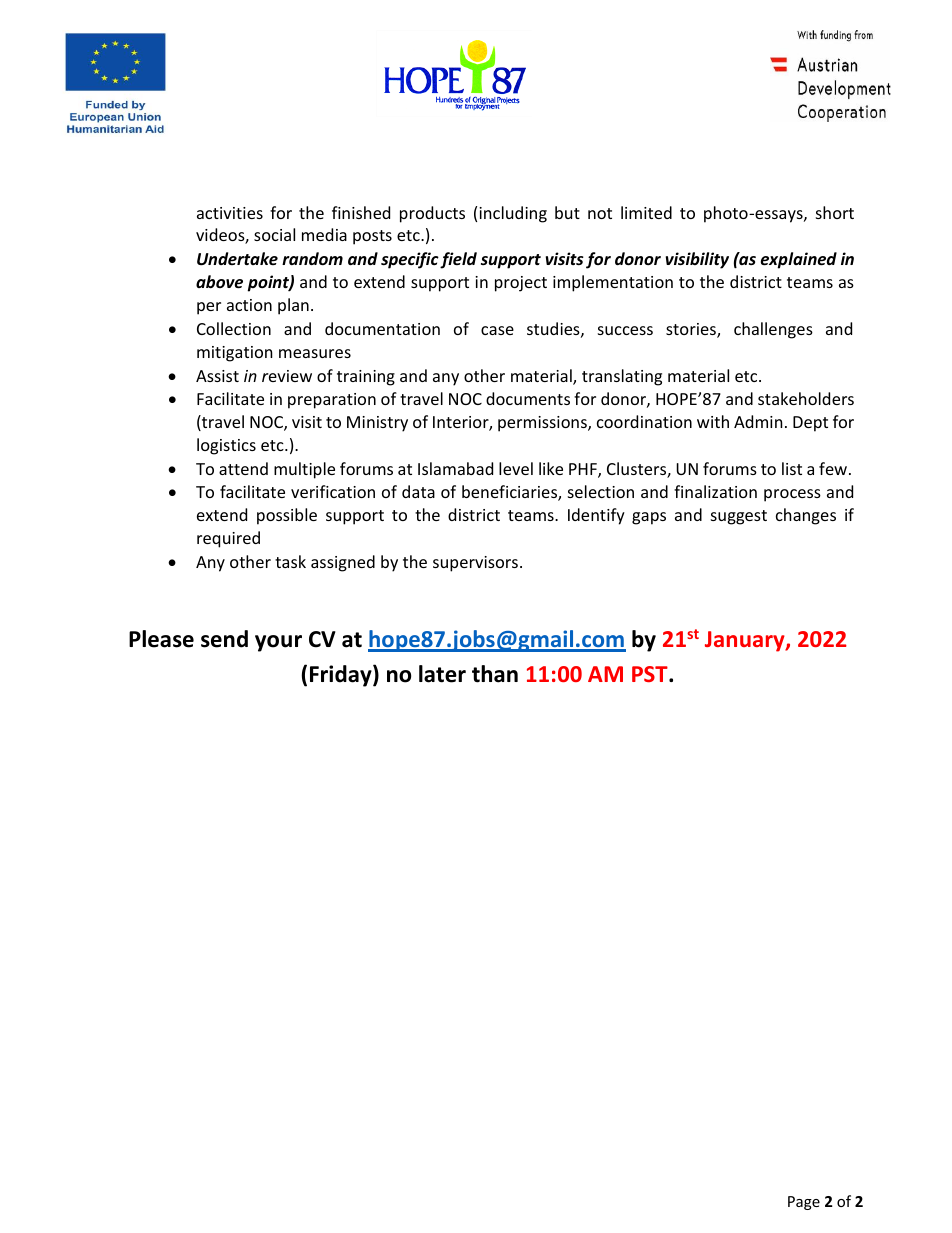  Describe the element at coordinates (342, 676) in the screenshot. I see `Friday` at that location.
